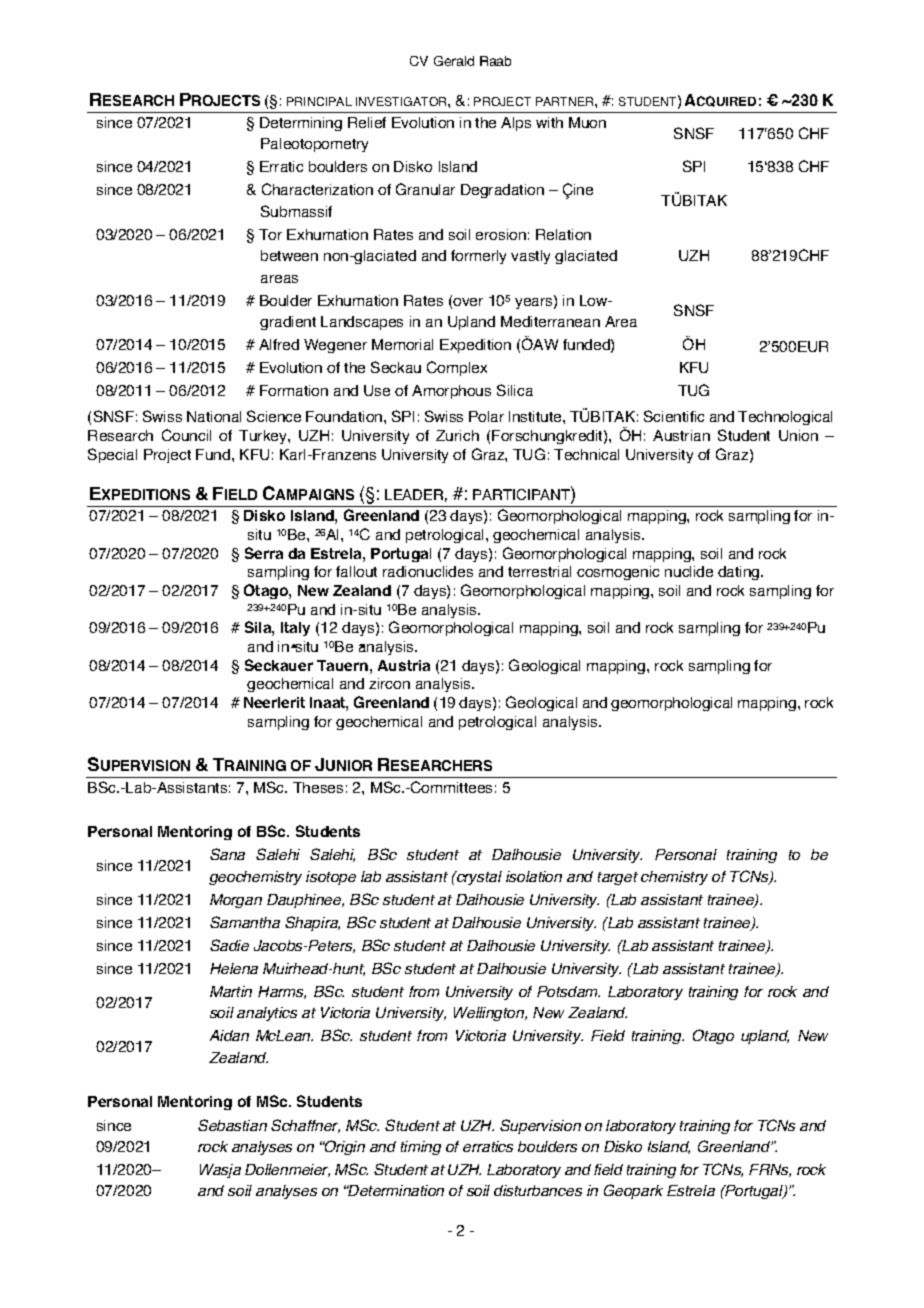 The image size is (924, 1308). Describe the element at coordinates (454, 61) in the screenshot. I see `Gerald` at that location.
